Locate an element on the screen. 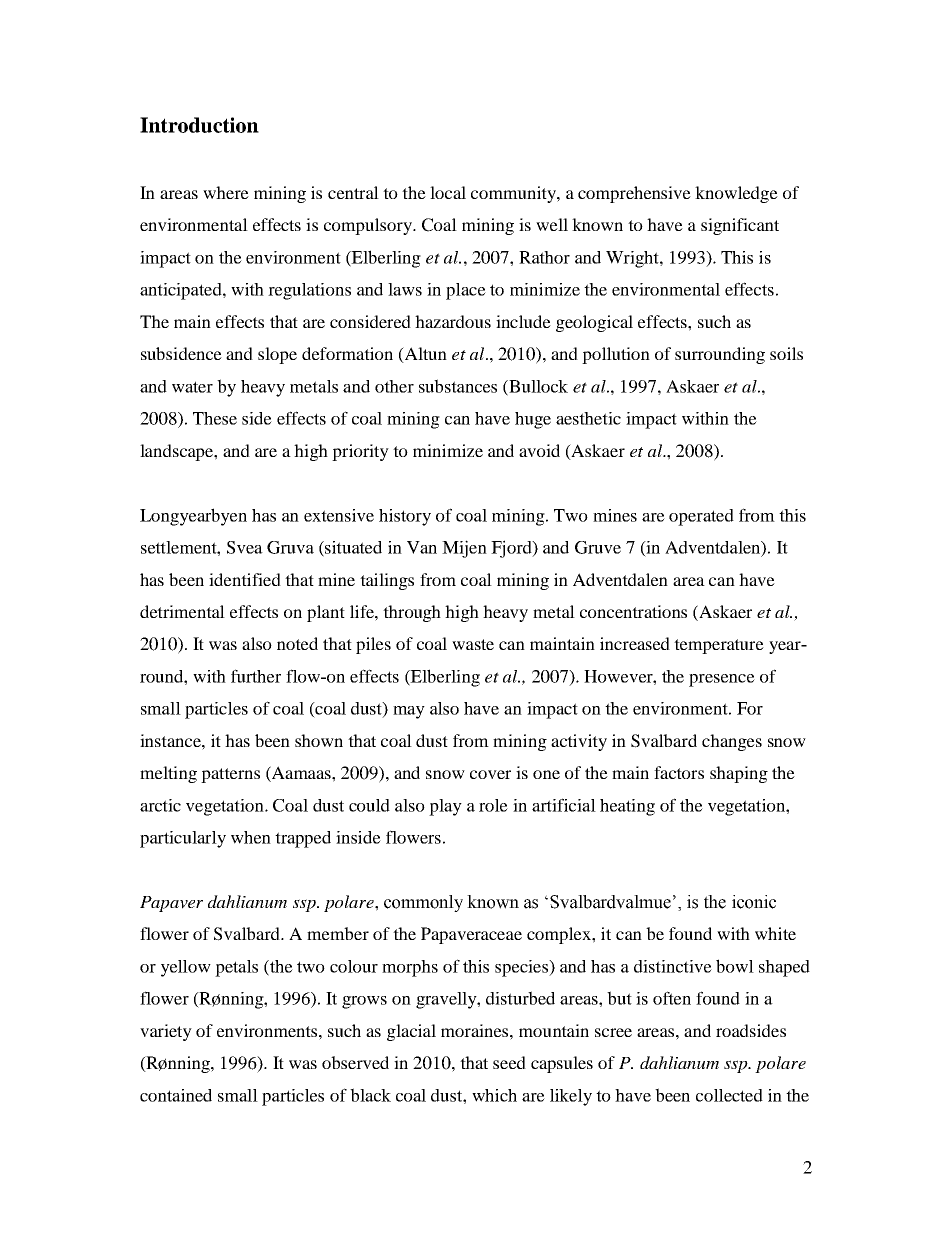 This screenshot has width=952, height=1233. where is located at coordinates (226, 192).
